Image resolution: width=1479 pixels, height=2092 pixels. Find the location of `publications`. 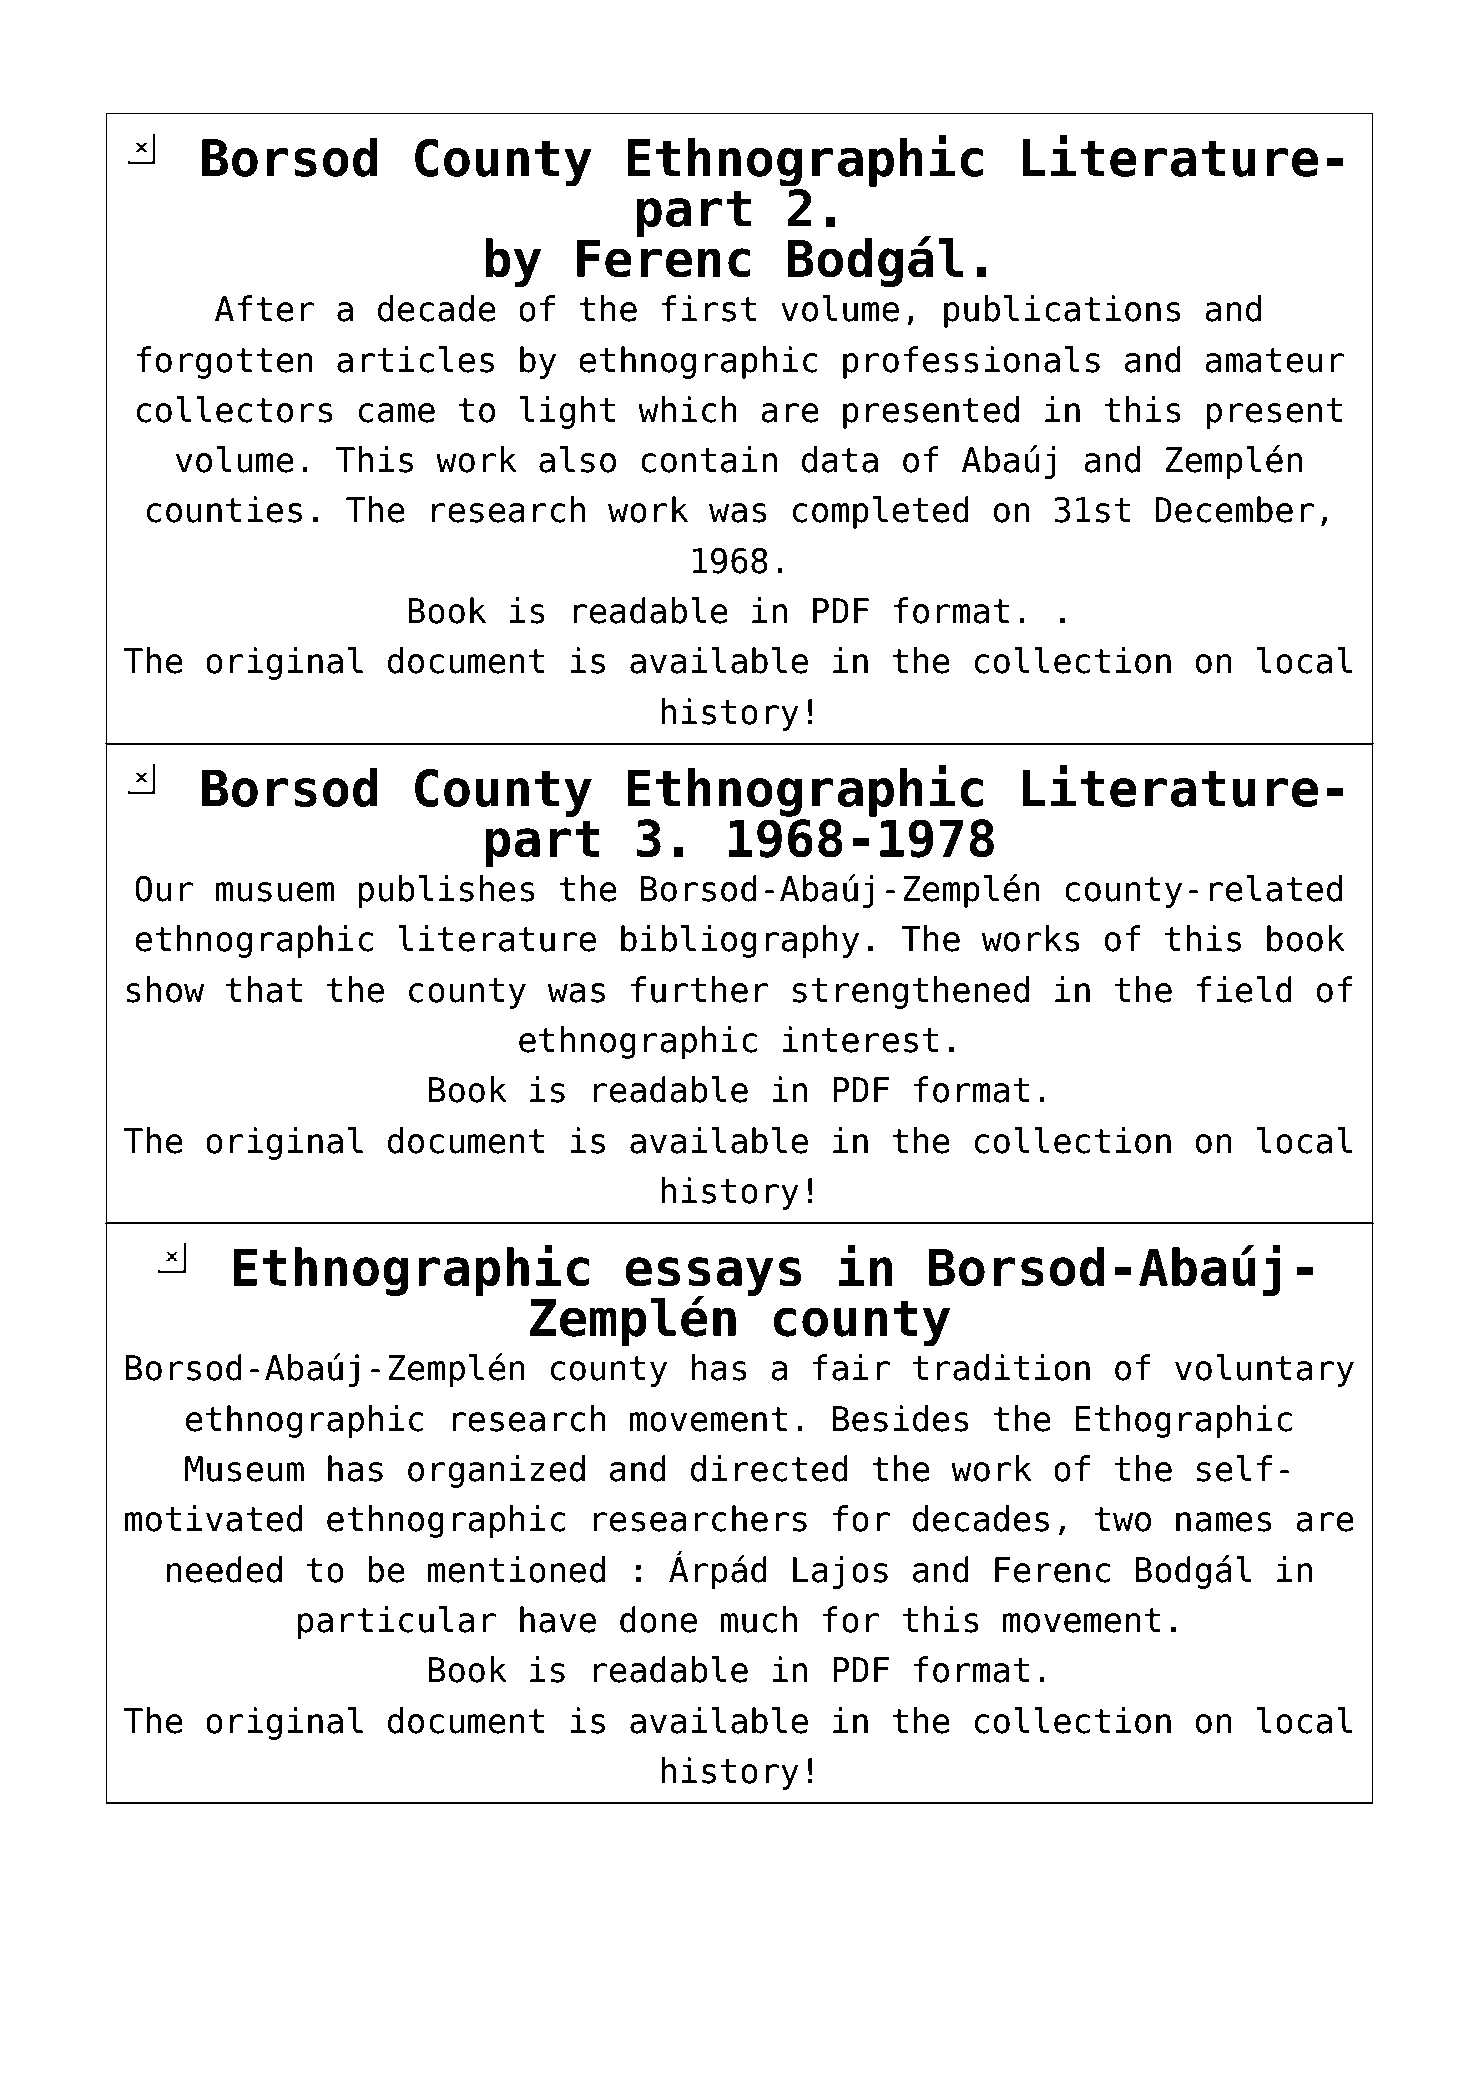

publications is located at coordinates (1062, 311).
